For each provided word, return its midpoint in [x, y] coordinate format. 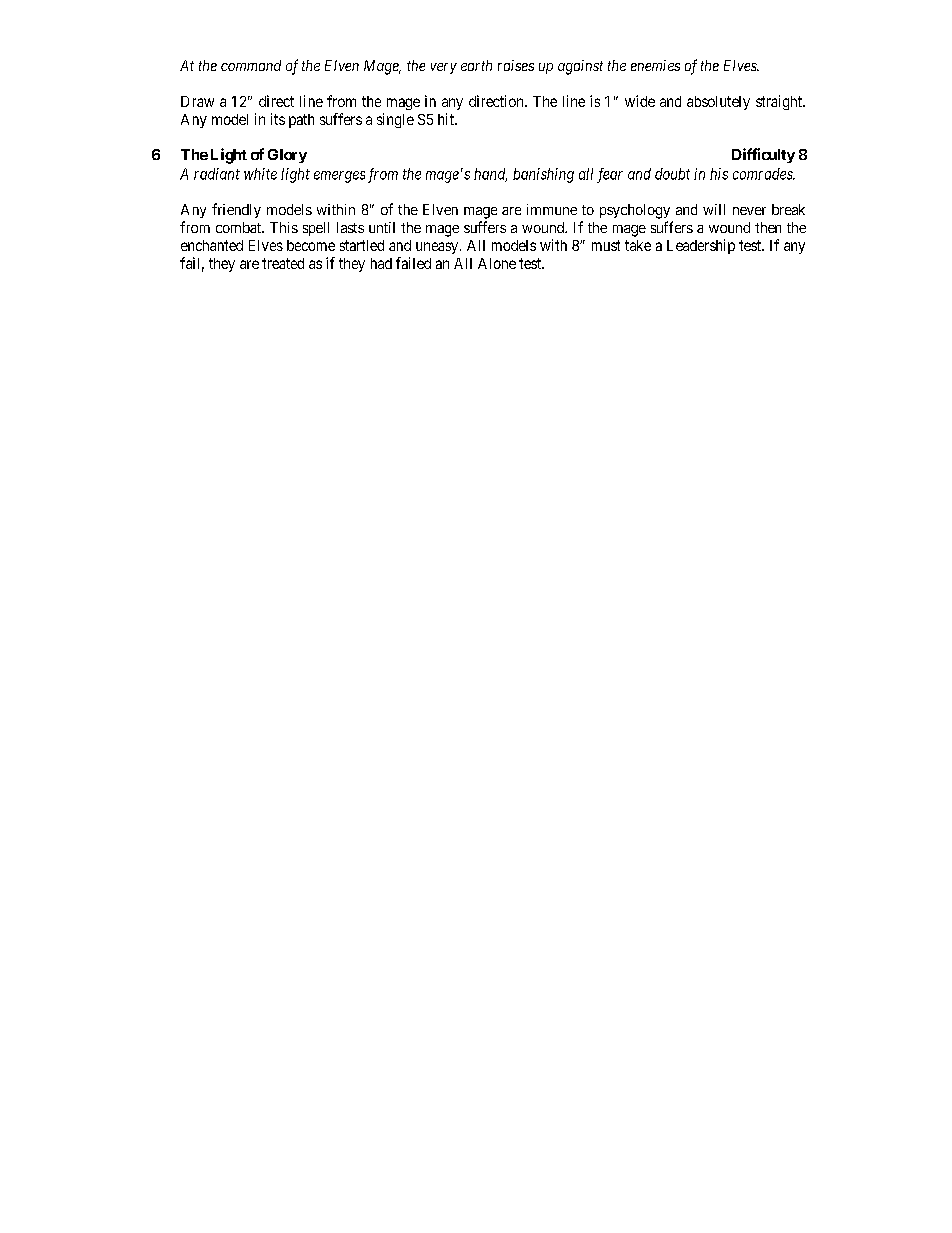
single [395, 120]
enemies [655, 65]
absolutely [718, 103]
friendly [236, 210]
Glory [287, 156]
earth [476, 65]
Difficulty [763, 155]
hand [490, 175]
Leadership [701, 246]
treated [283, 263]
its [278, 119]
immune [552, 209]
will [714, 209]
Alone [497, 263]
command [251, 65]
